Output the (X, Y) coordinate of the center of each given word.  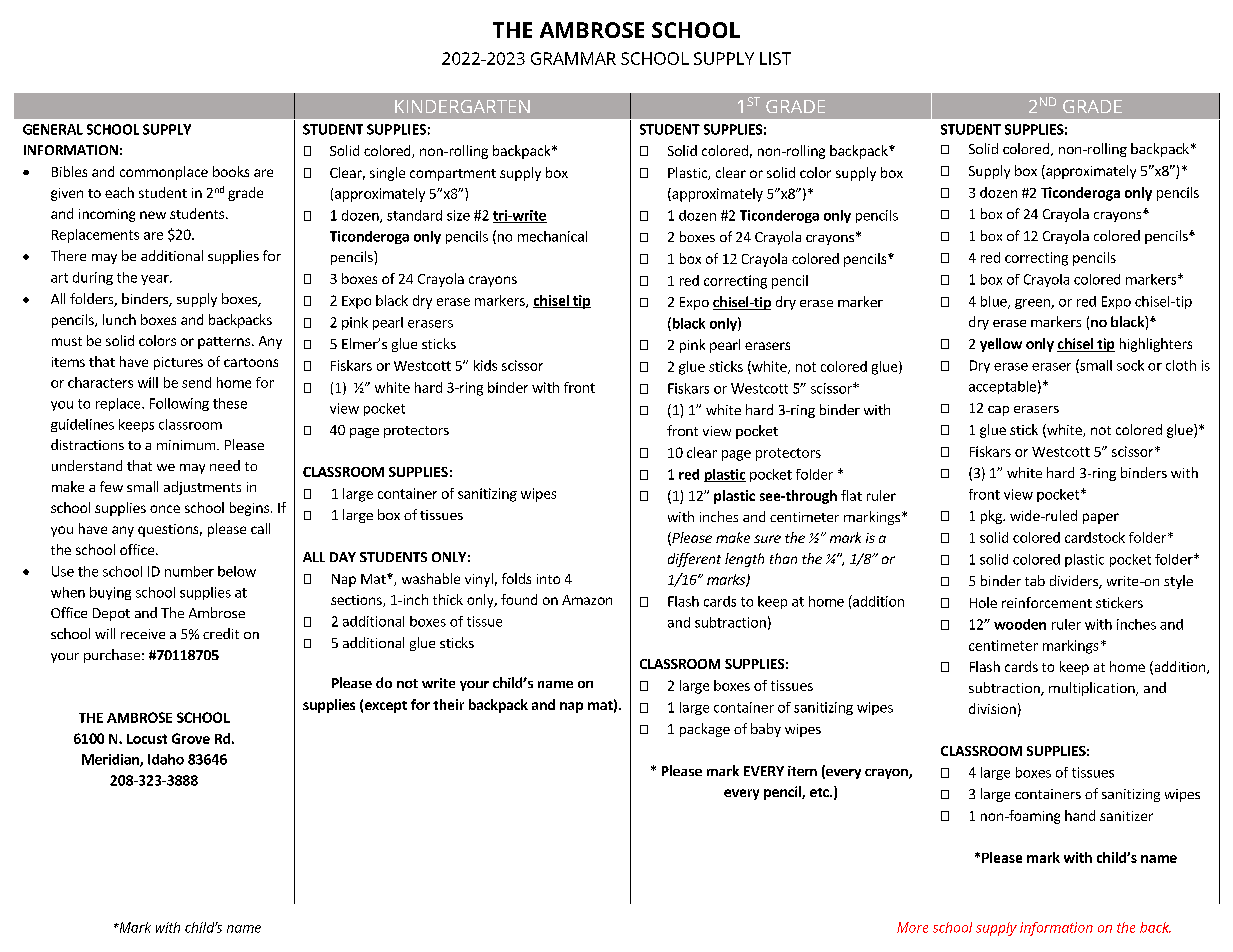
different (694, 560)
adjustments (202, 488)
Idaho (166, 759)
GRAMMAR (573, 58)
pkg (992, 517)
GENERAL (53, 129)
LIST (775, 58)
